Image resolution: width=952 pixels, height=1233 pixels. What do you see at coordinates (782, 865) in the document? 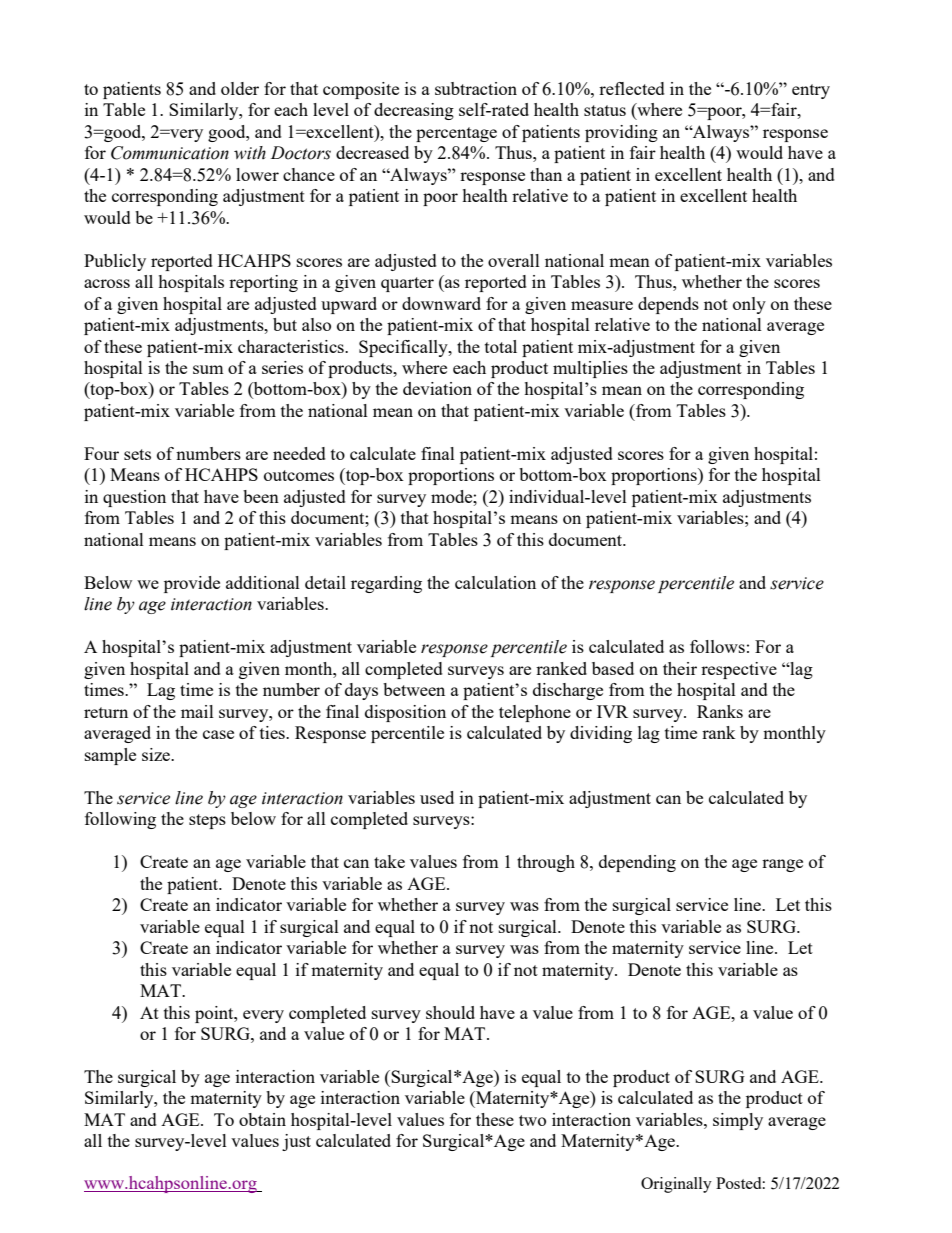
I see `range` at bounding box center [782, 865].
